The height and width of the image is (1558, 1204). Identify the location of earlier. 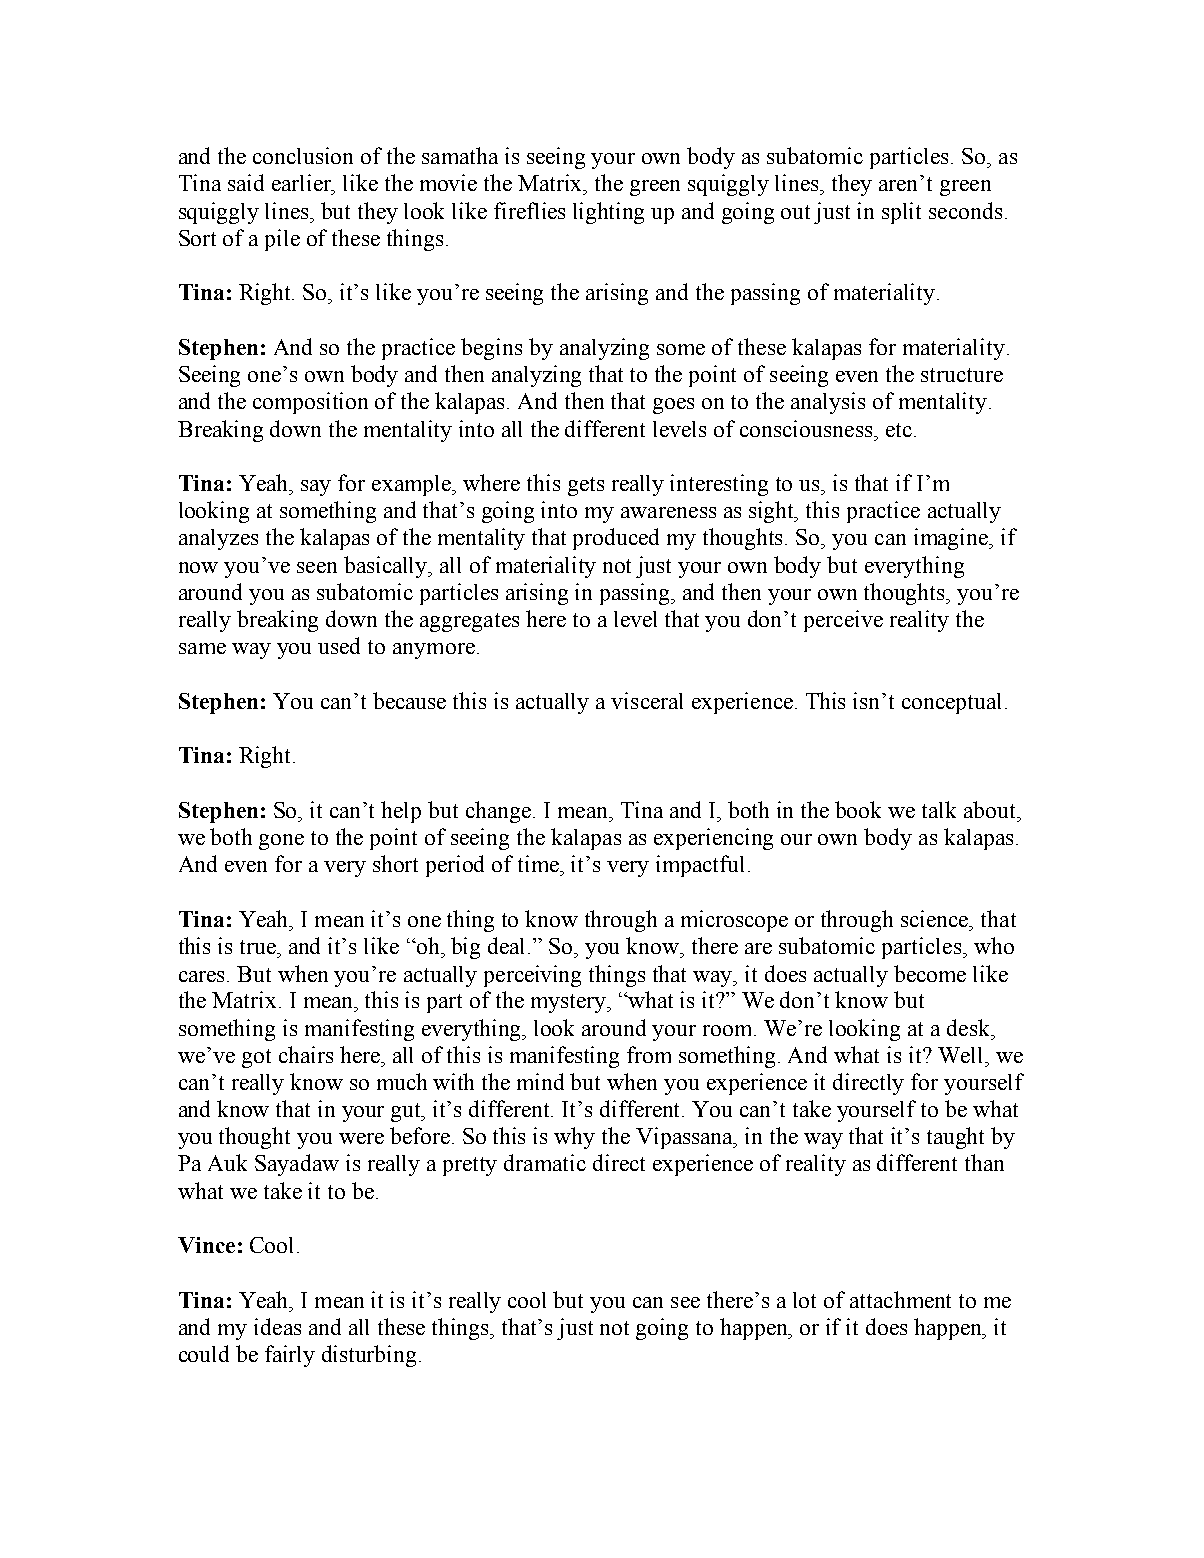
(303, 184).
